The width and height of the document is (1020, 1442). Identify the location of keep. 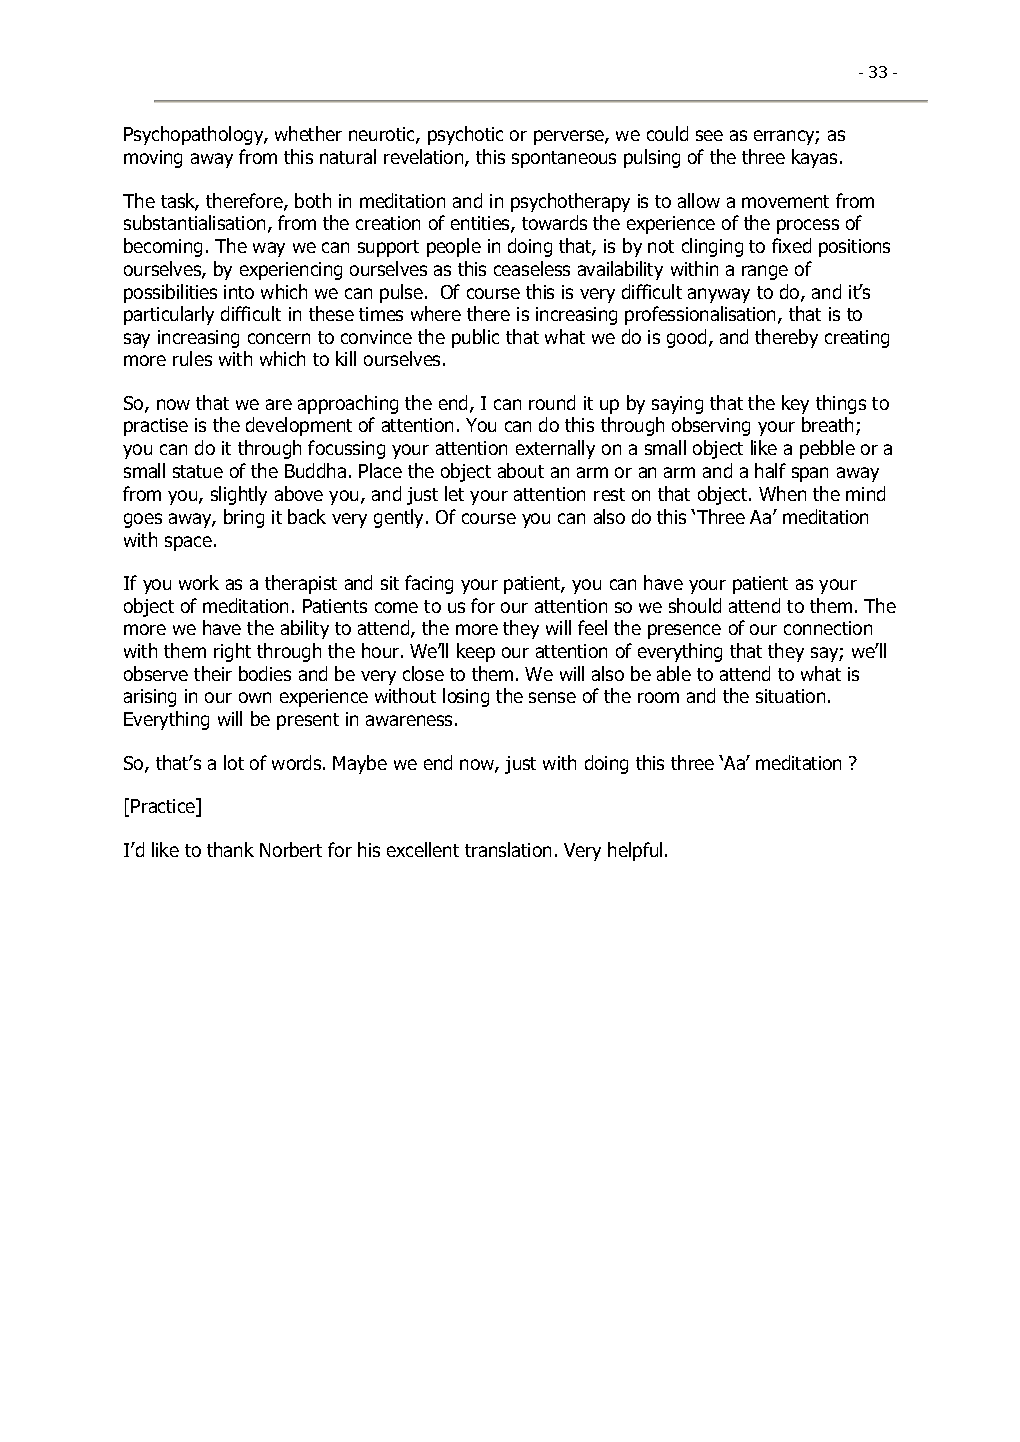
(476, 652).
